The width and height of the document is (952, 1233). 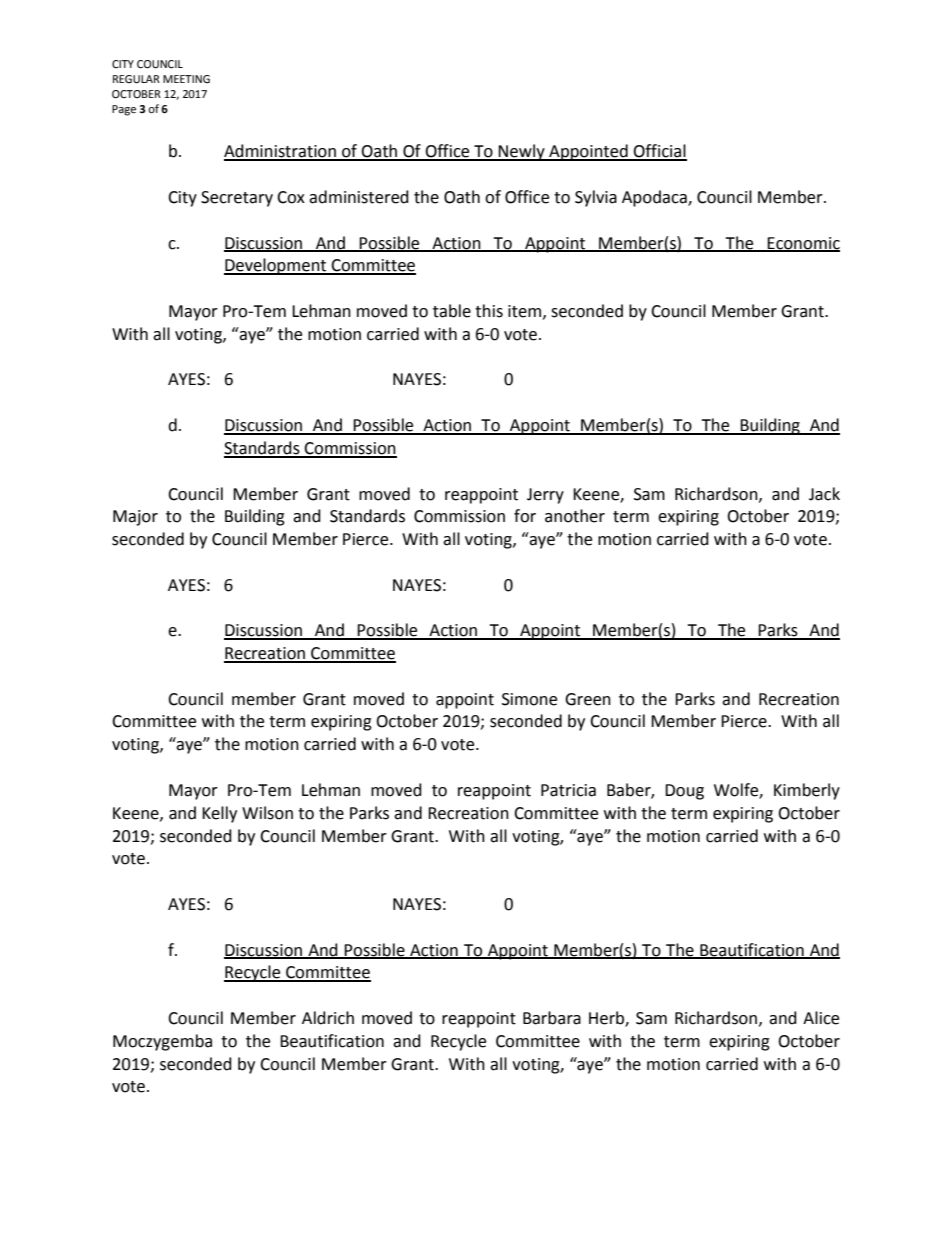 I want to click on MEETING, so click(x=186, y=79).
